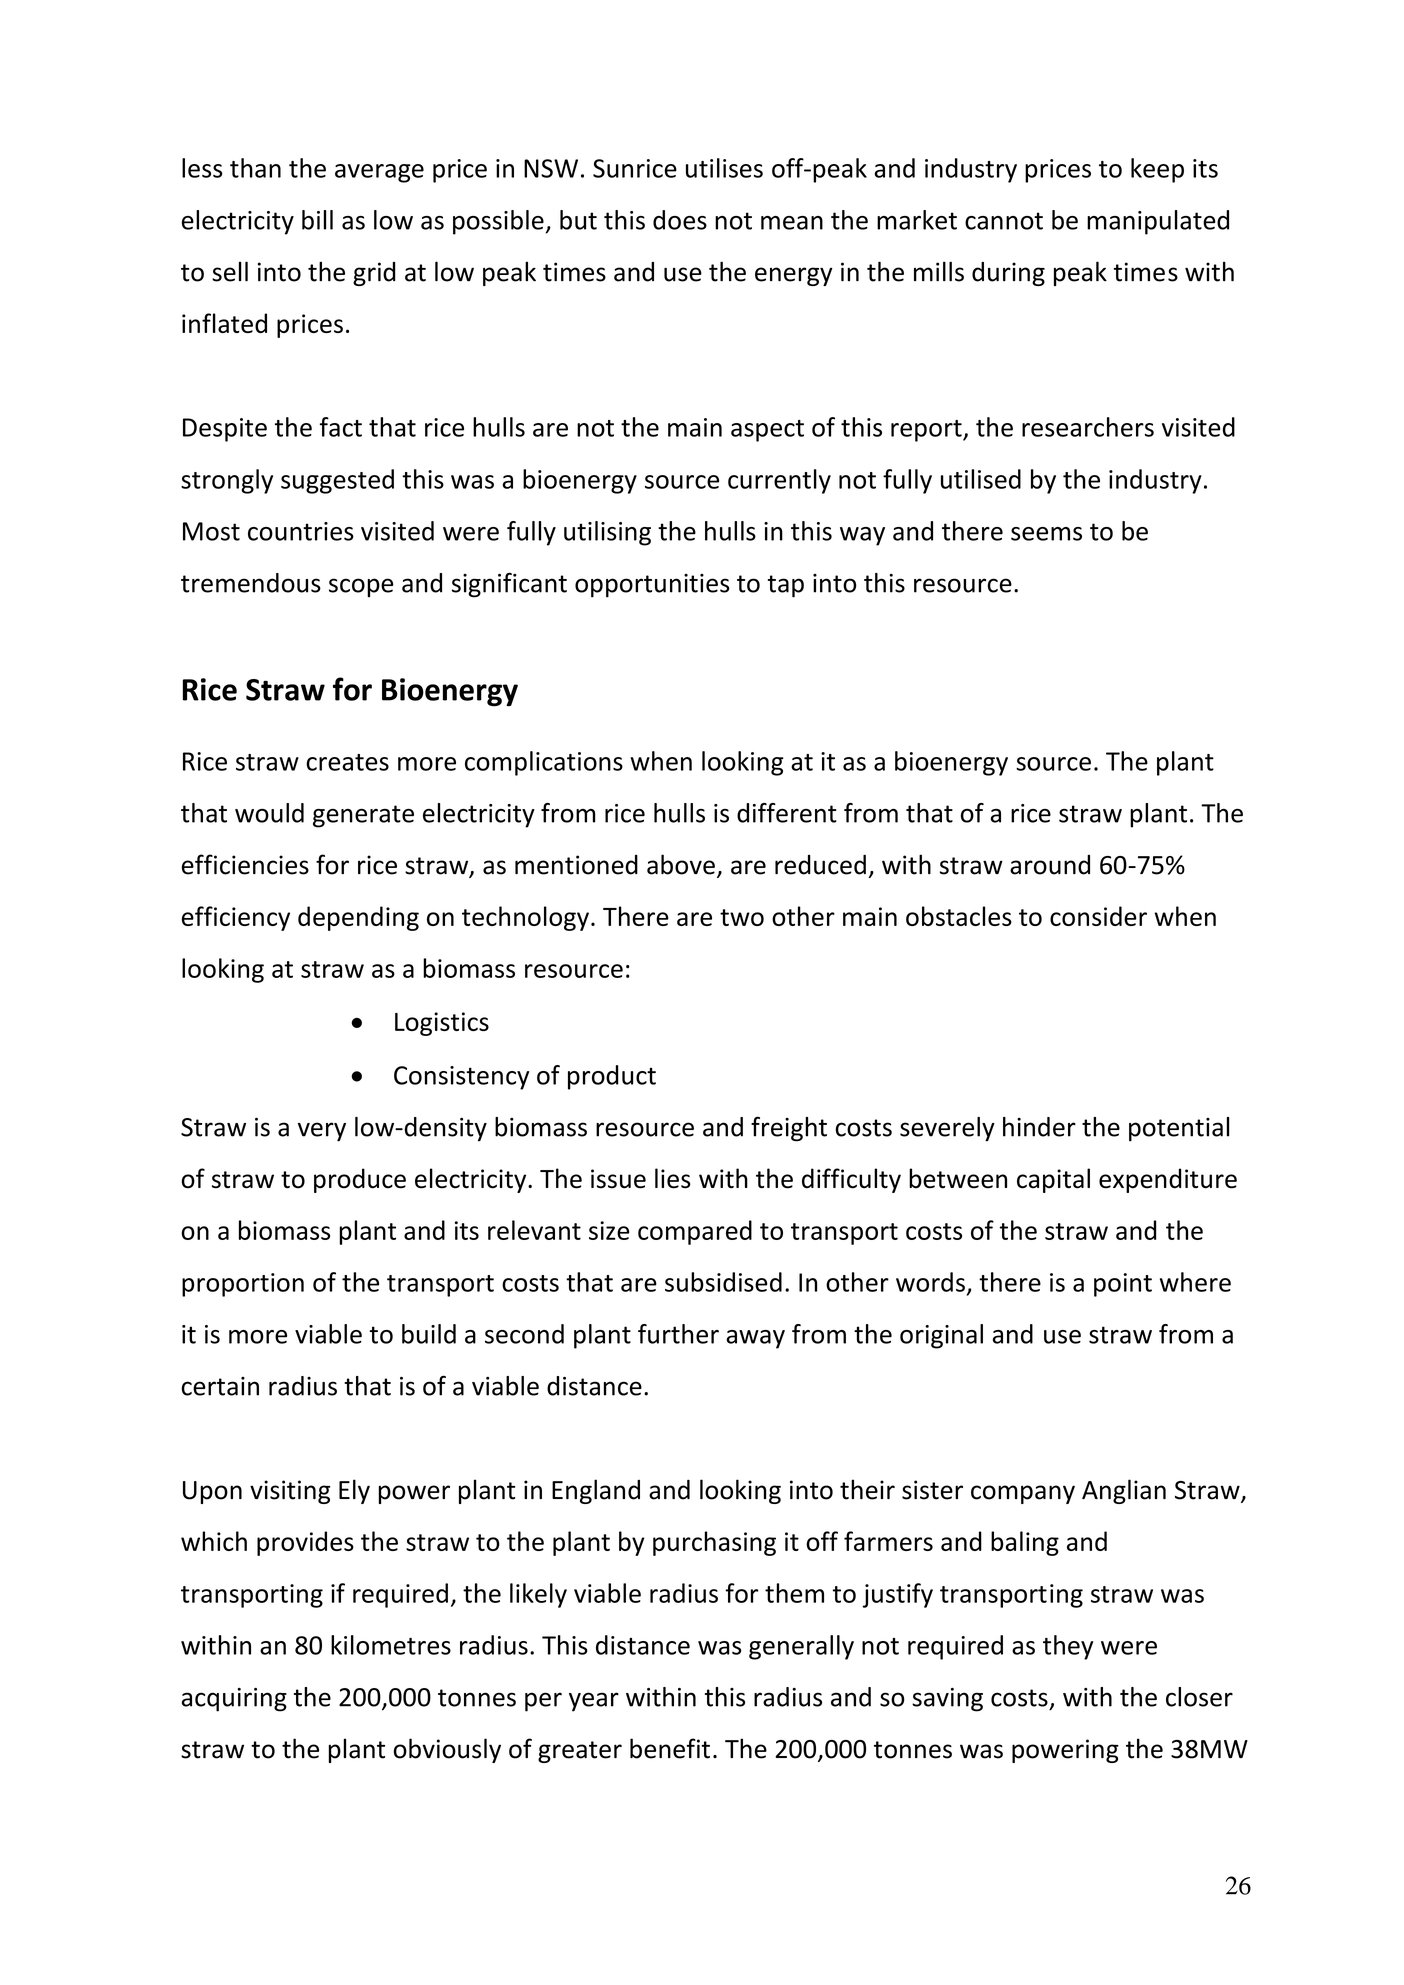 The image size is (1404, 1985). Describe the element at coordinates (234, 1700) in the screenshot. I see `acquiring` at that location.
